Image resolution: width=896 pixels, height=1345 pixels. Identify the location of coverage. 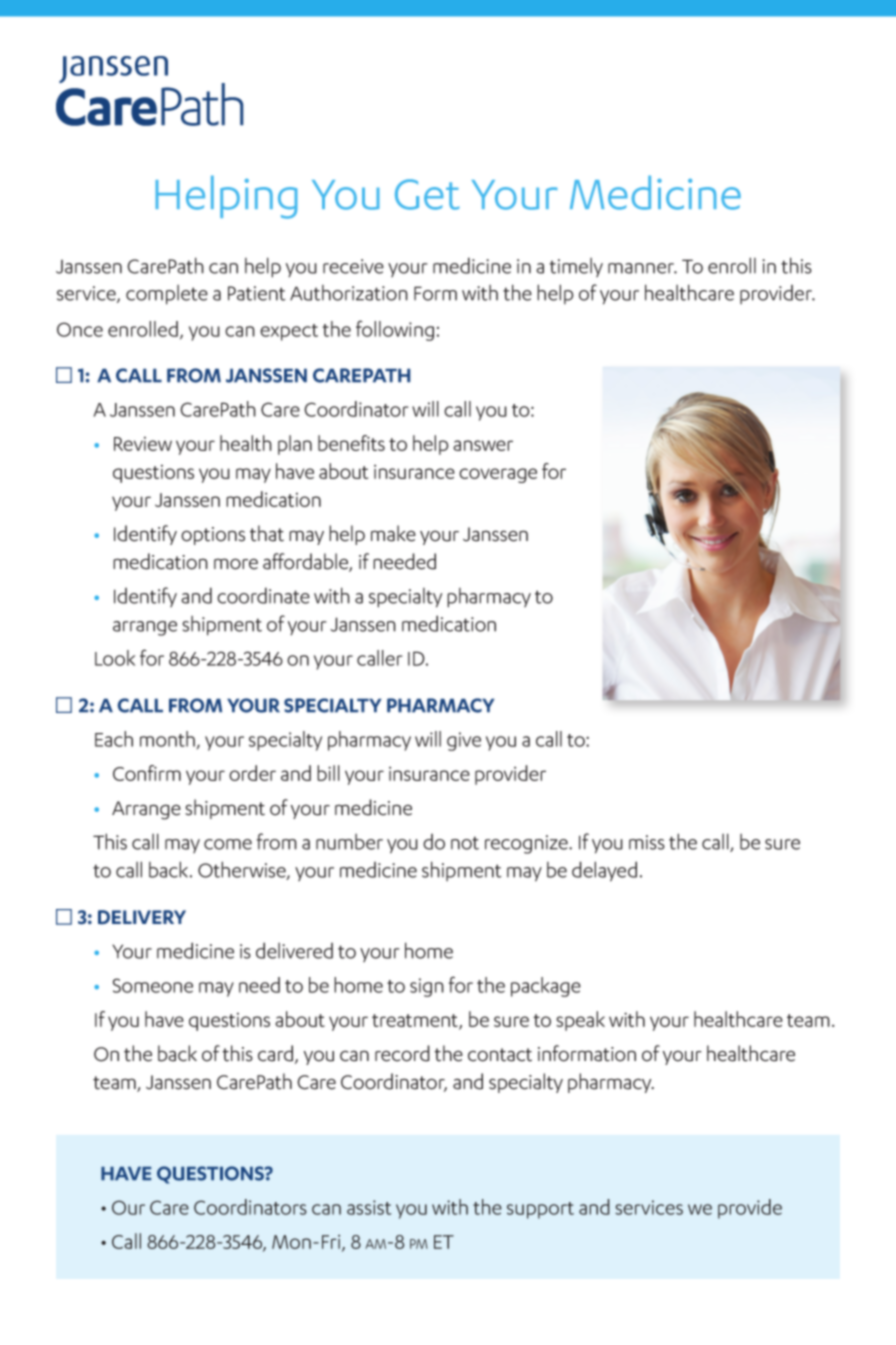
(498, 475).
